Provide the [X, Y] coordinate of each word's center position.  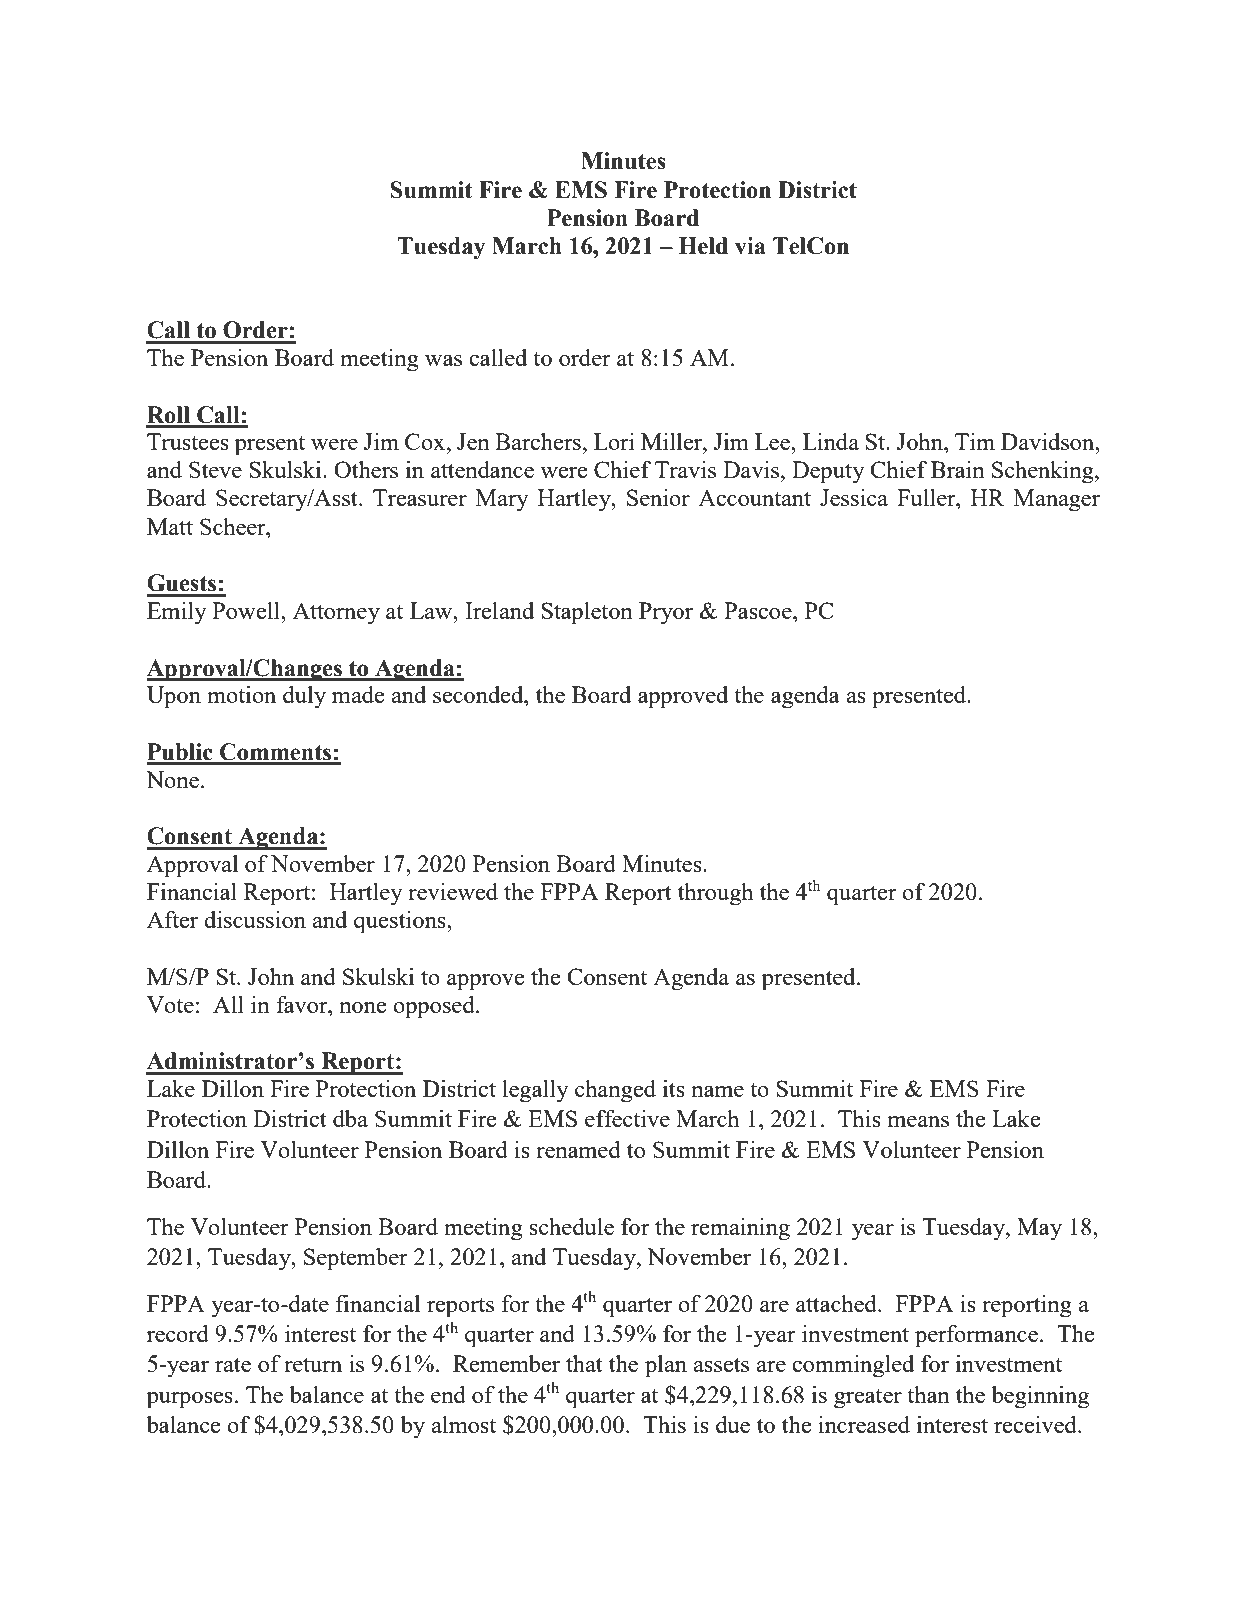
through [716, 894]
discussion [255, 919]
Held [703, 246]
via [750, 246]
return [313, 1364]
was [443, 360]
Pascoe [759, 610]
